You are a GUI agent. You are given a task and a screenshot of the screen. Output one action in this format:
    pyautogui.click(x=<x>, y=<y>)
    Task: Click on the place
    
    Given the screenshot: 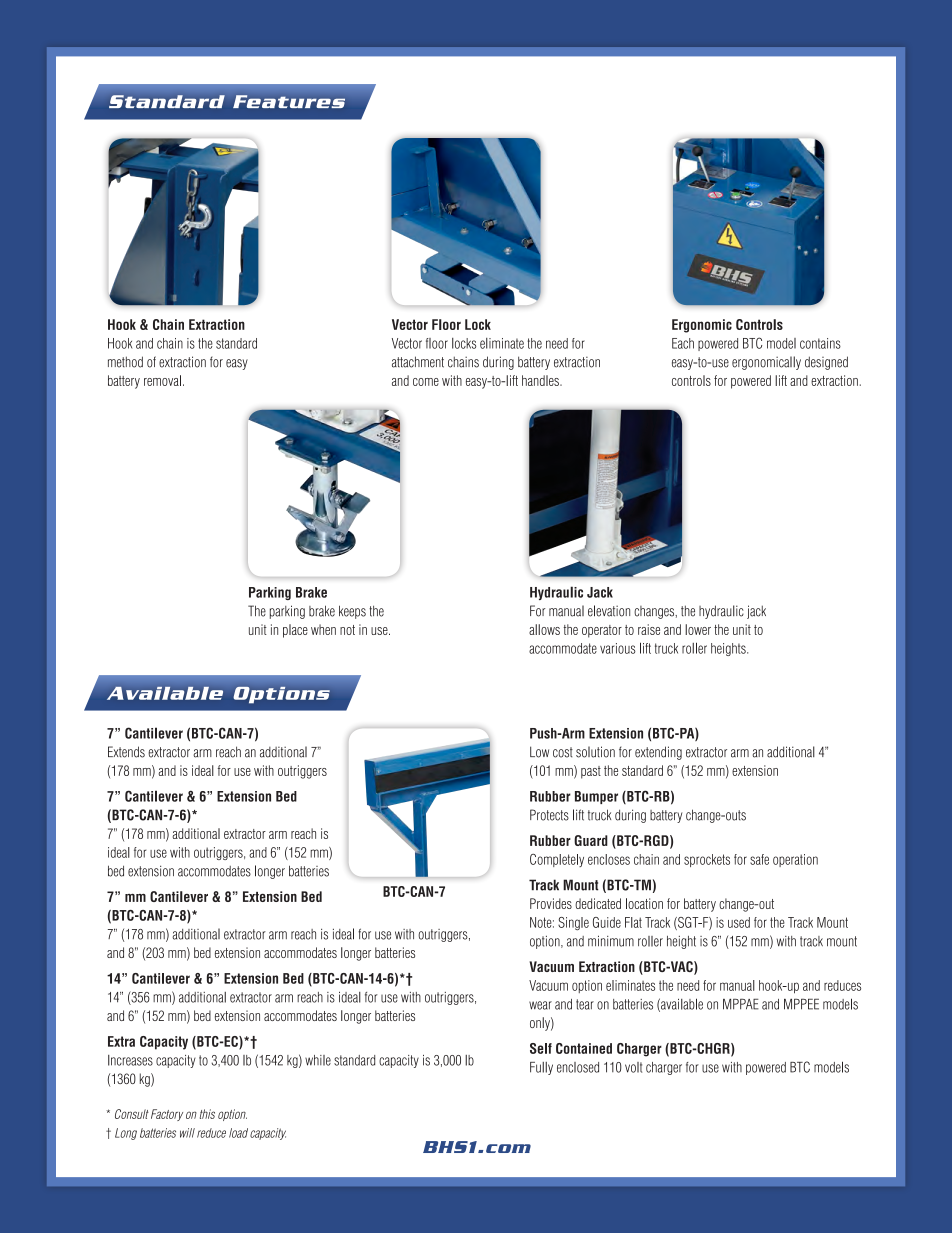 What is the action you would take?
    pyautogui.click(x=295, y=631)
